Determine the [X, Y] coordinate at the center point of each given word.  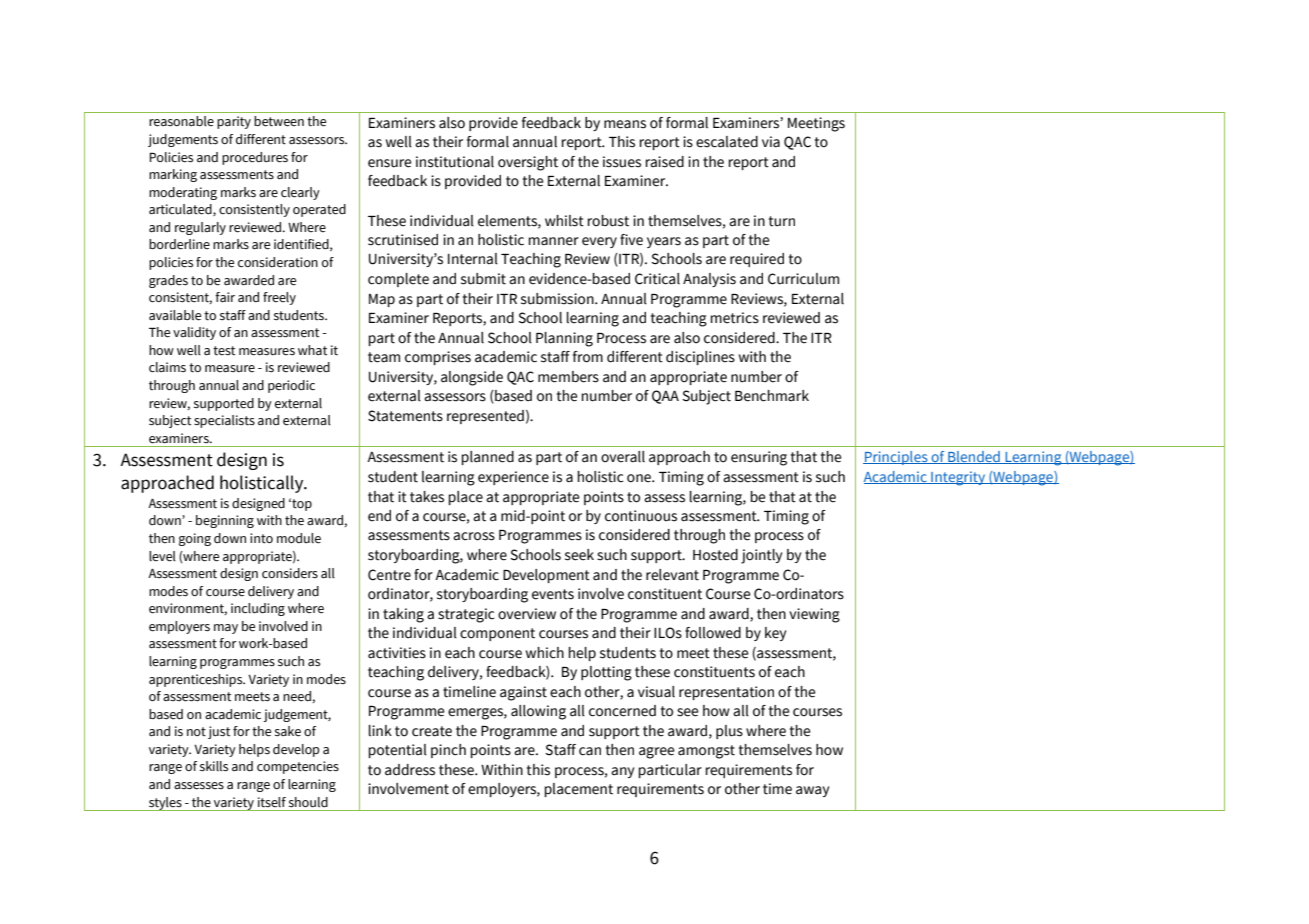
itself [272, 802]
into [261, 538]
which [545, 653]
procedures [255, 158]
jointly [761, 556]
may [226, 629]
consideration [278, 262]
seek [579, 555]
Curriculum [803, 279]
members [568, 377]
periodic [291, 386]
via [771, 142]
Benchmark [772, 396]
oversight [528, 163]
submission [558, 299]
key [775, 634]
